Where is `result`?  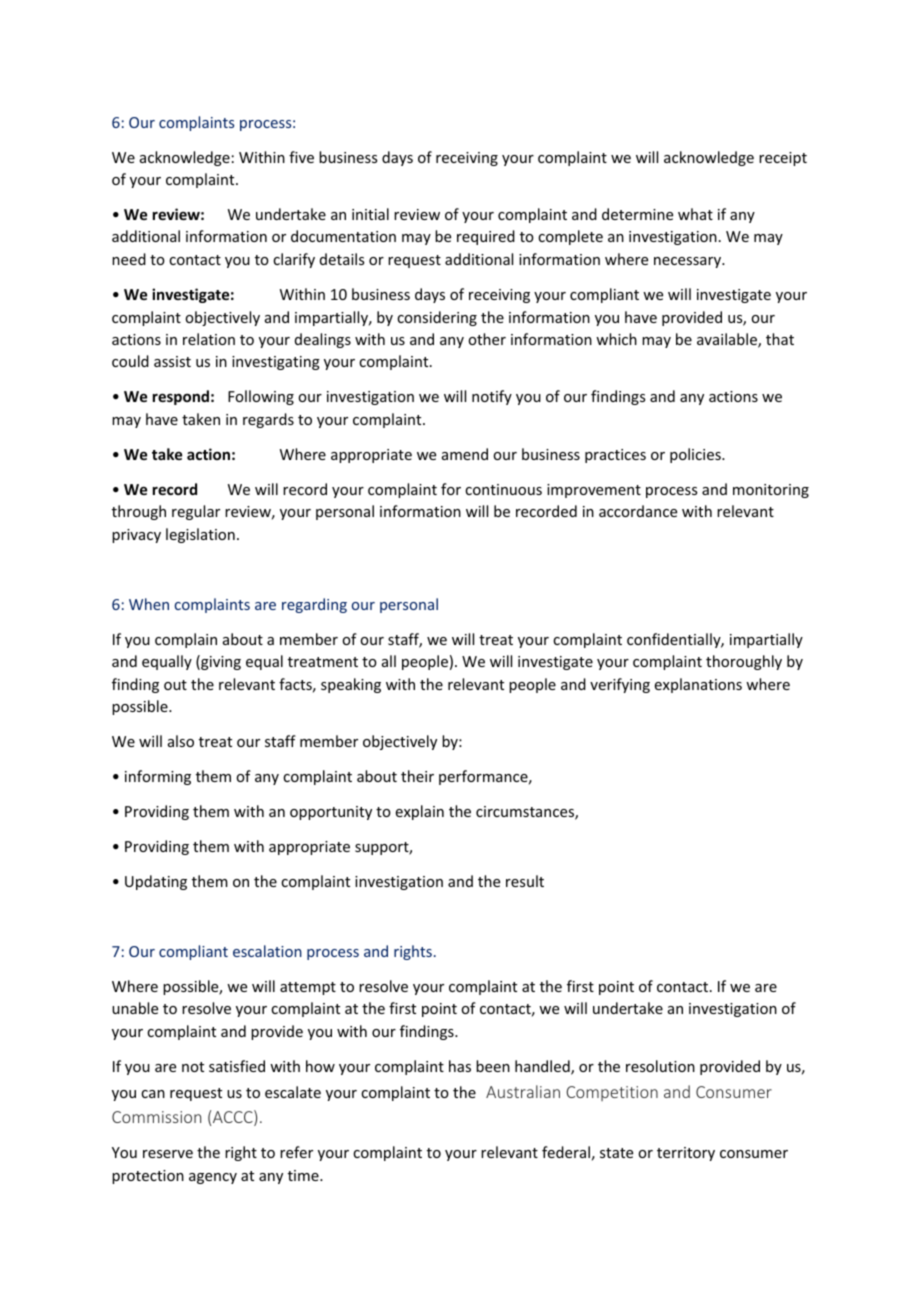 result is located at coordinates (525, 881).
